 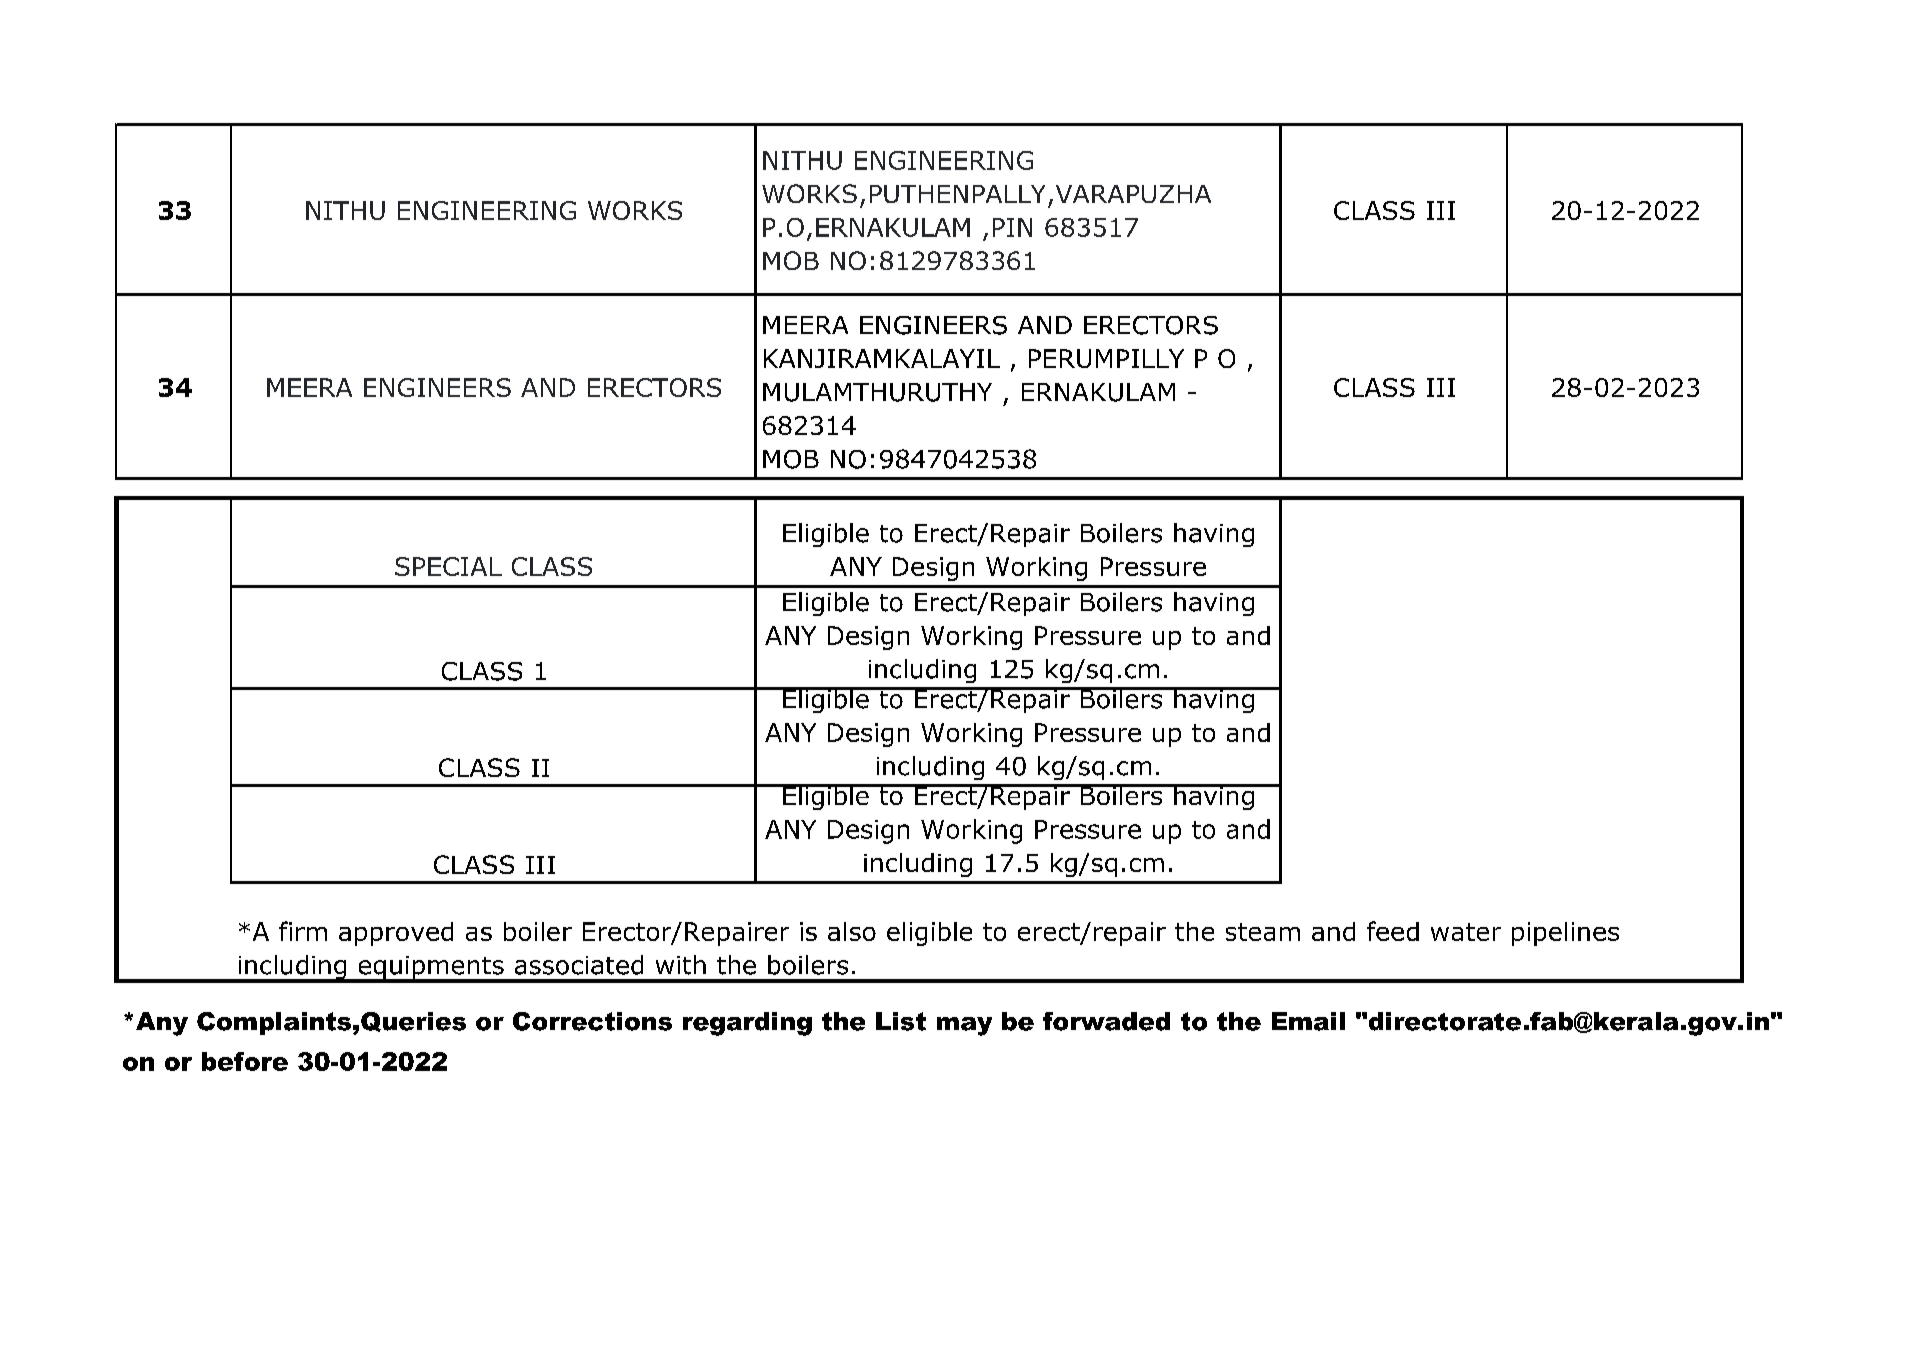 I want to click on steam, so click(x=1263, y=932).
